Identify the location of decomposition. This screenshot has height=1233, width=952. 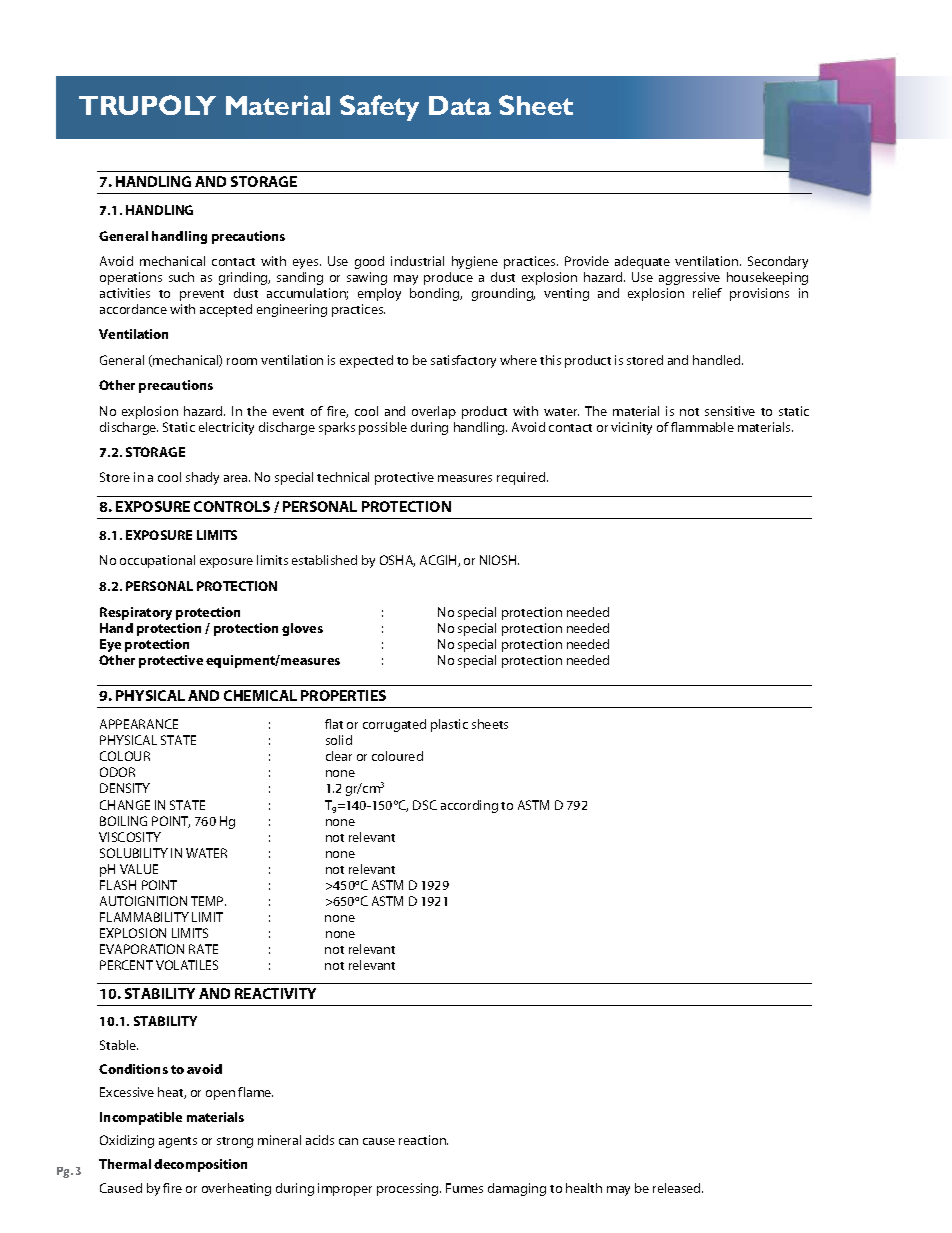
(200, 1165).
